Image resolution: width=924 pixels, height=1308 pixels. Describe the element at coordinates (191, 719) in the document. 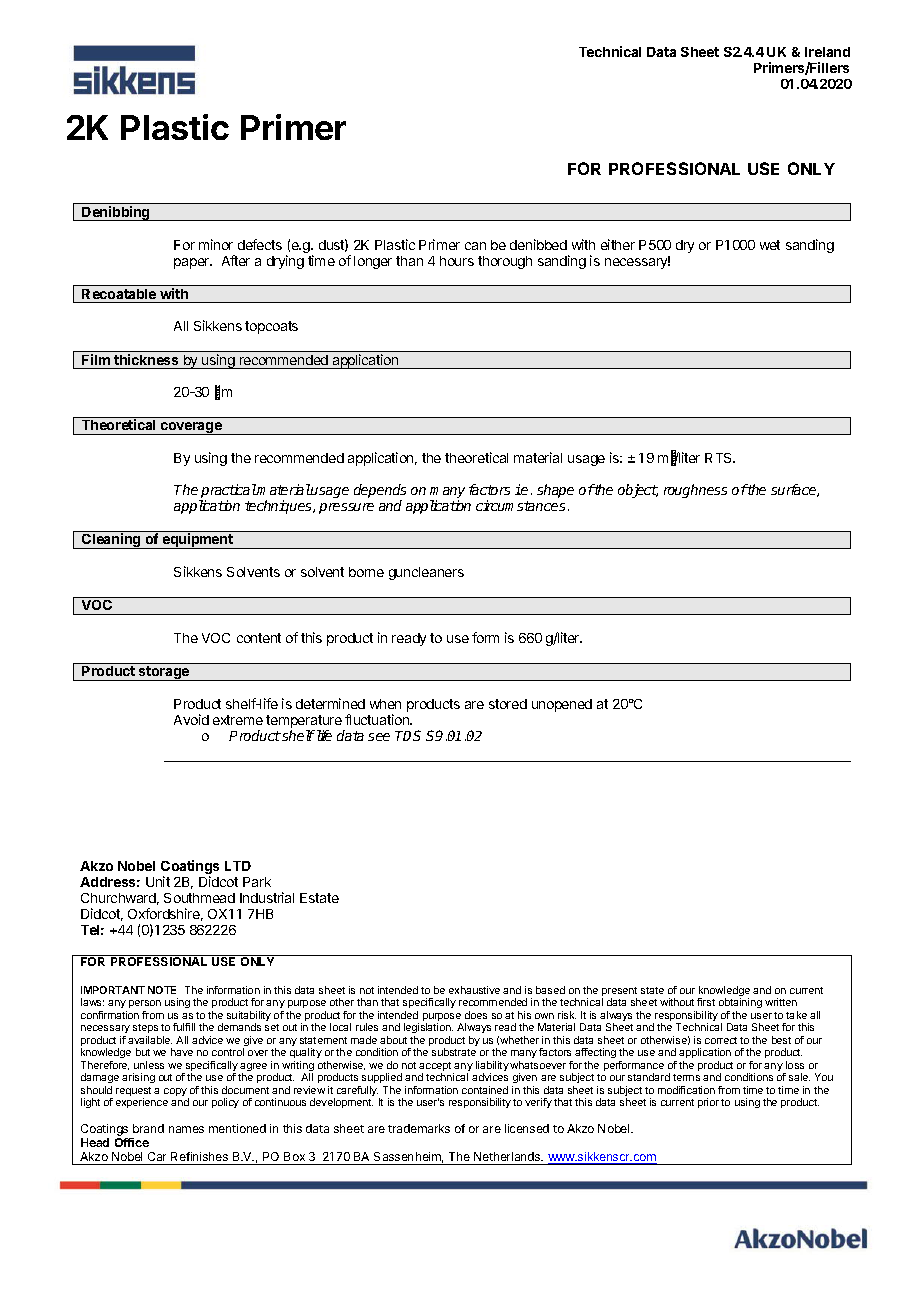

I see `Avoid` at that location.
